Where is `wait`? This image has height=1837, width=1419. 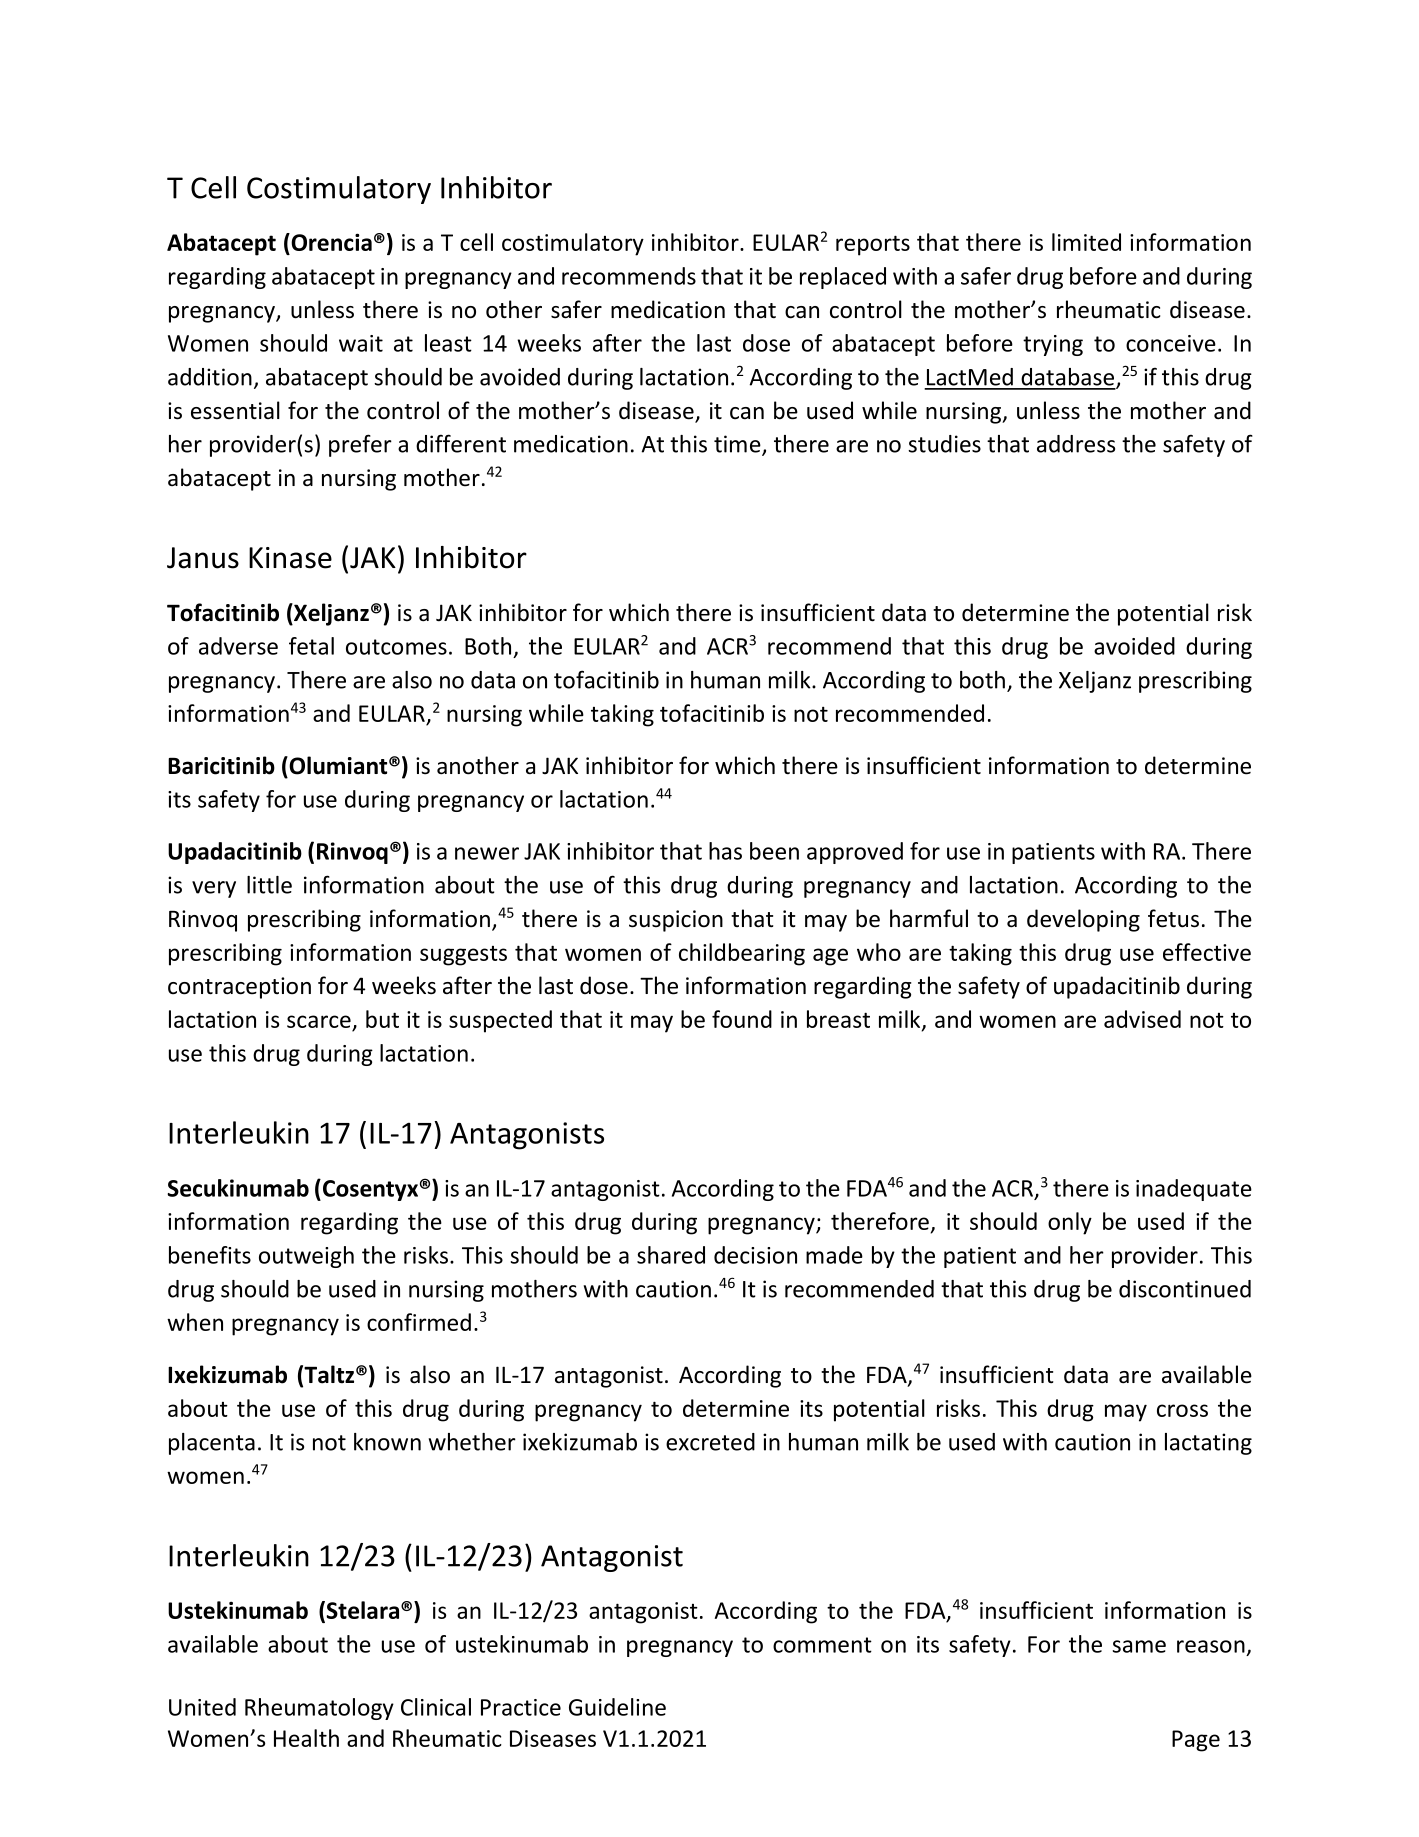
wait is located at coordinates (361, 343).
